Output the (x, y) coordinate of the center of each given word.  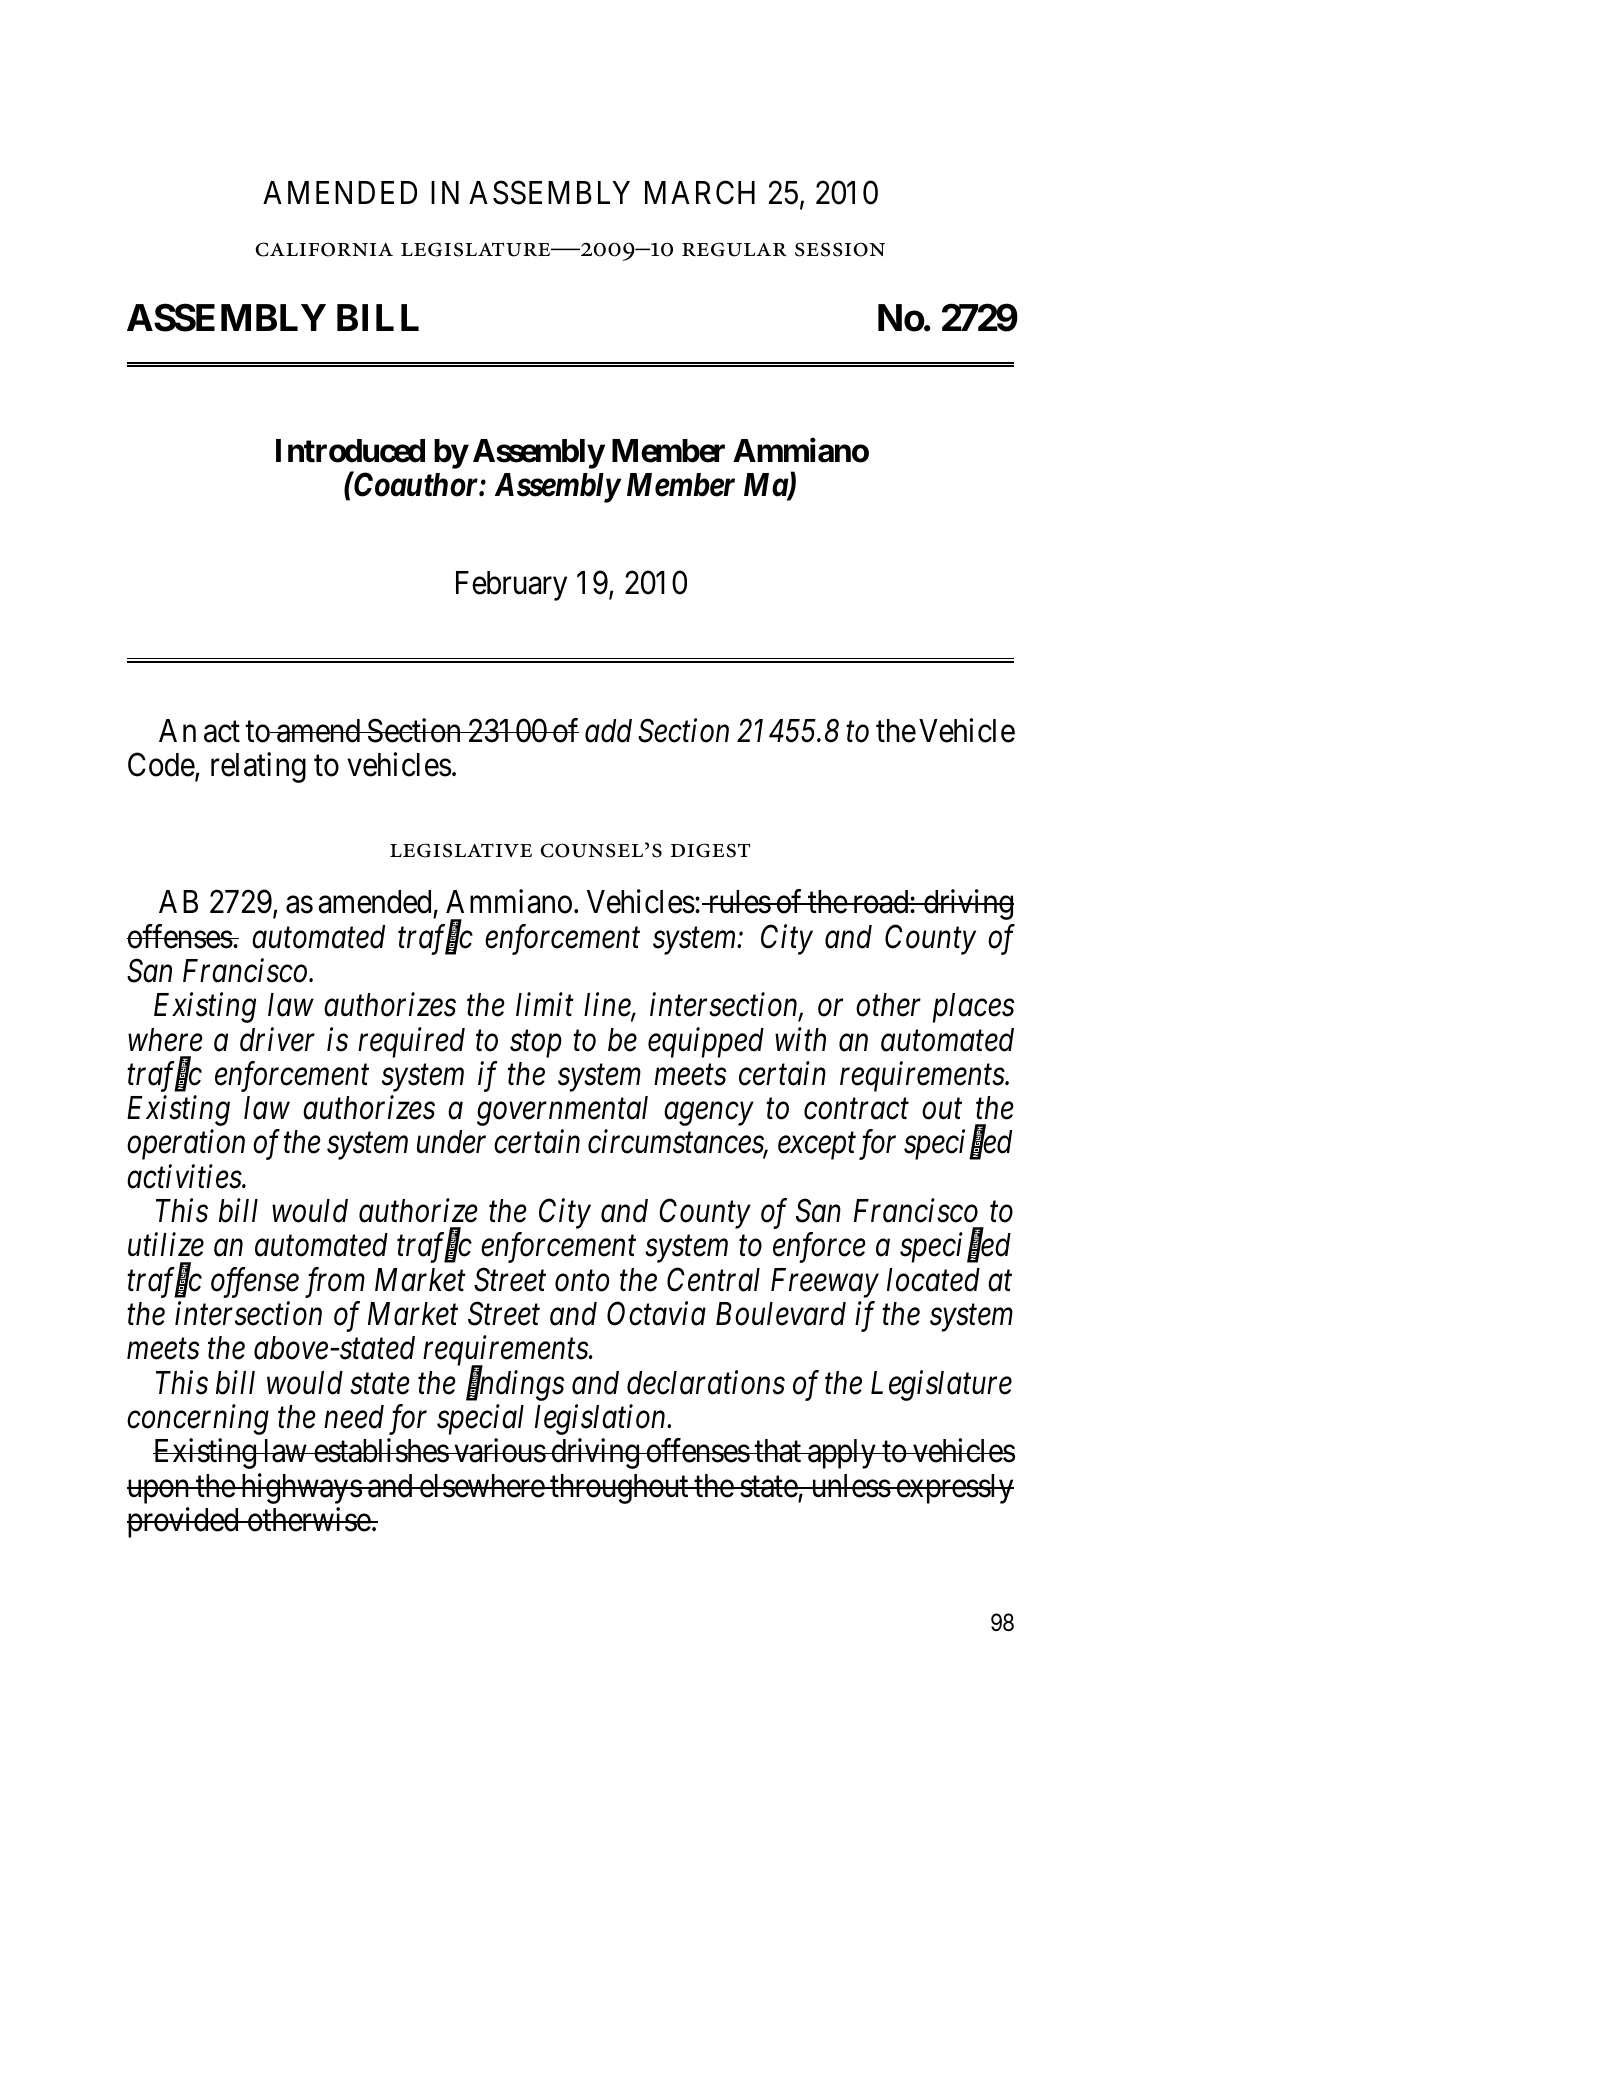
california (324, 249)
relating (258, 767)
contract (856, 1110)
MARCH (700, 192)
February (511, 586)
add (608, 731)
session (840, 249)
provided (184, 1522)
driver (277, 1039)
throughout (619, 1489)
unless (850, 1486)
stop (536, 1044)
